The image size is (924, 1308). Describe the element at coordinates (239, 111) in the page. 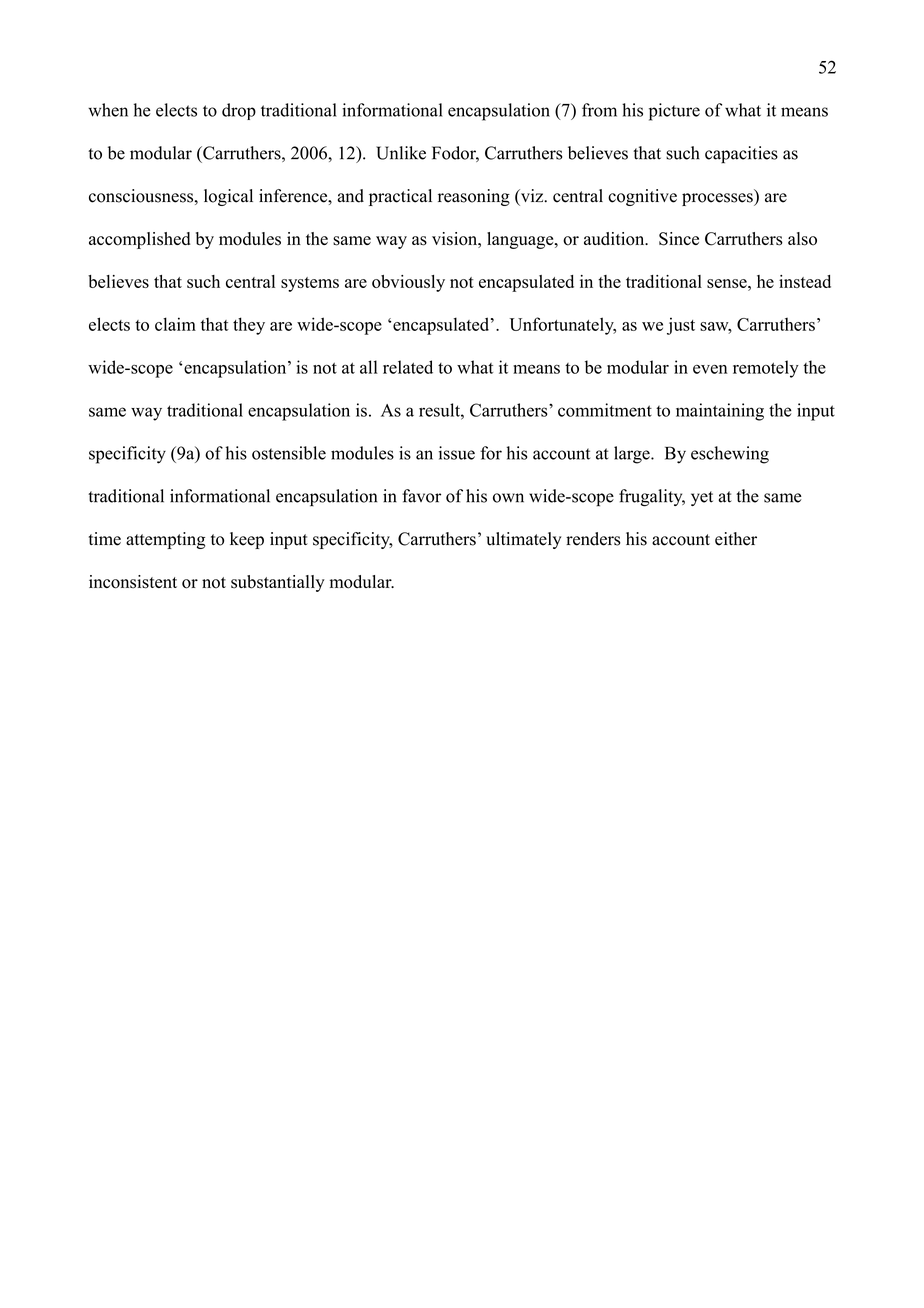

I see `drop` at that location.
